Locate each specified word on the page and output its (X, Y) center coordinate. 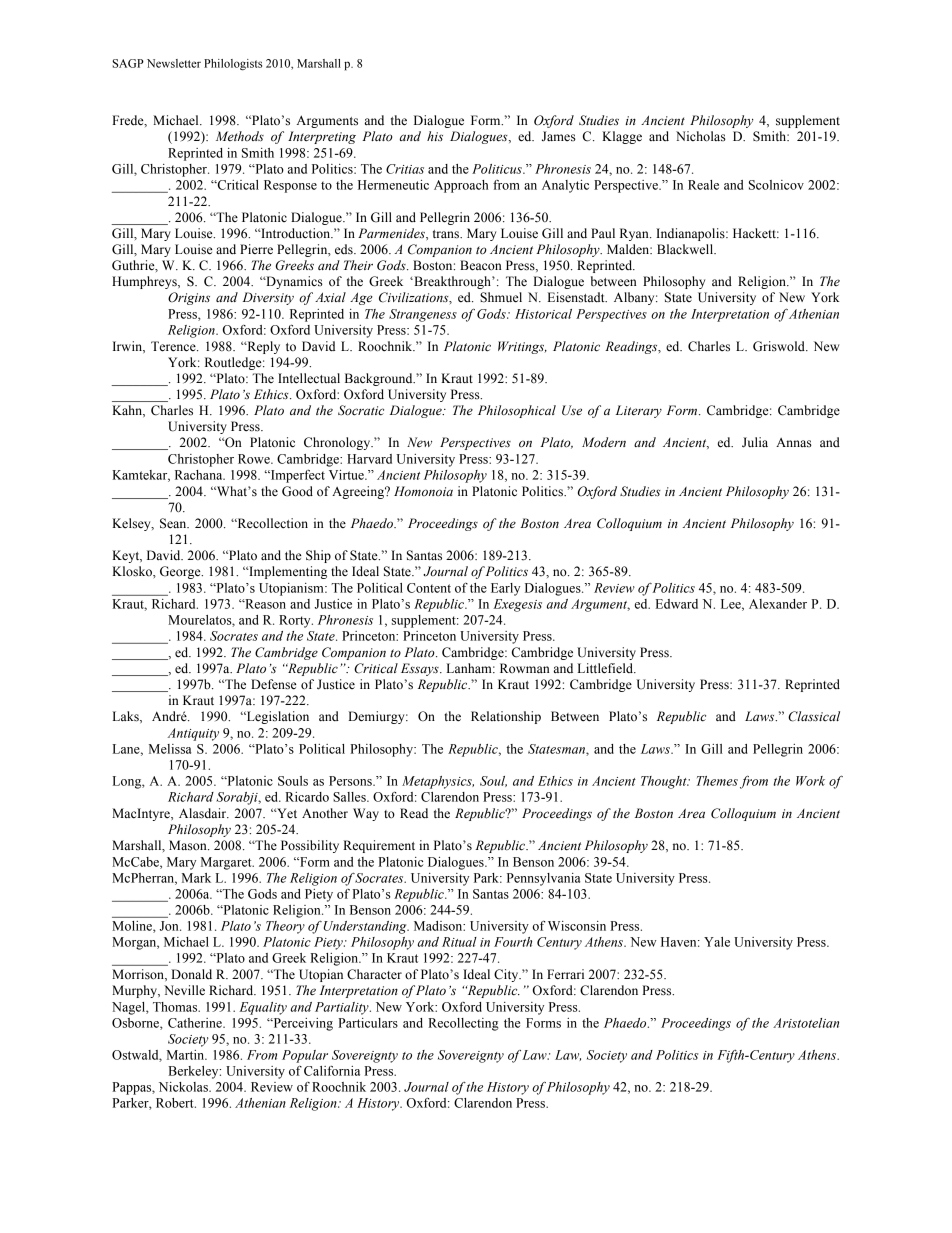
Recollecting (463, 1024)
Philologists (233, 65)
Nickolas (184, 1087)
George (181, 572)
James (559, 136)
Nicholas (701, 136)
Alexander (778, 604)
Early (505, 589)
